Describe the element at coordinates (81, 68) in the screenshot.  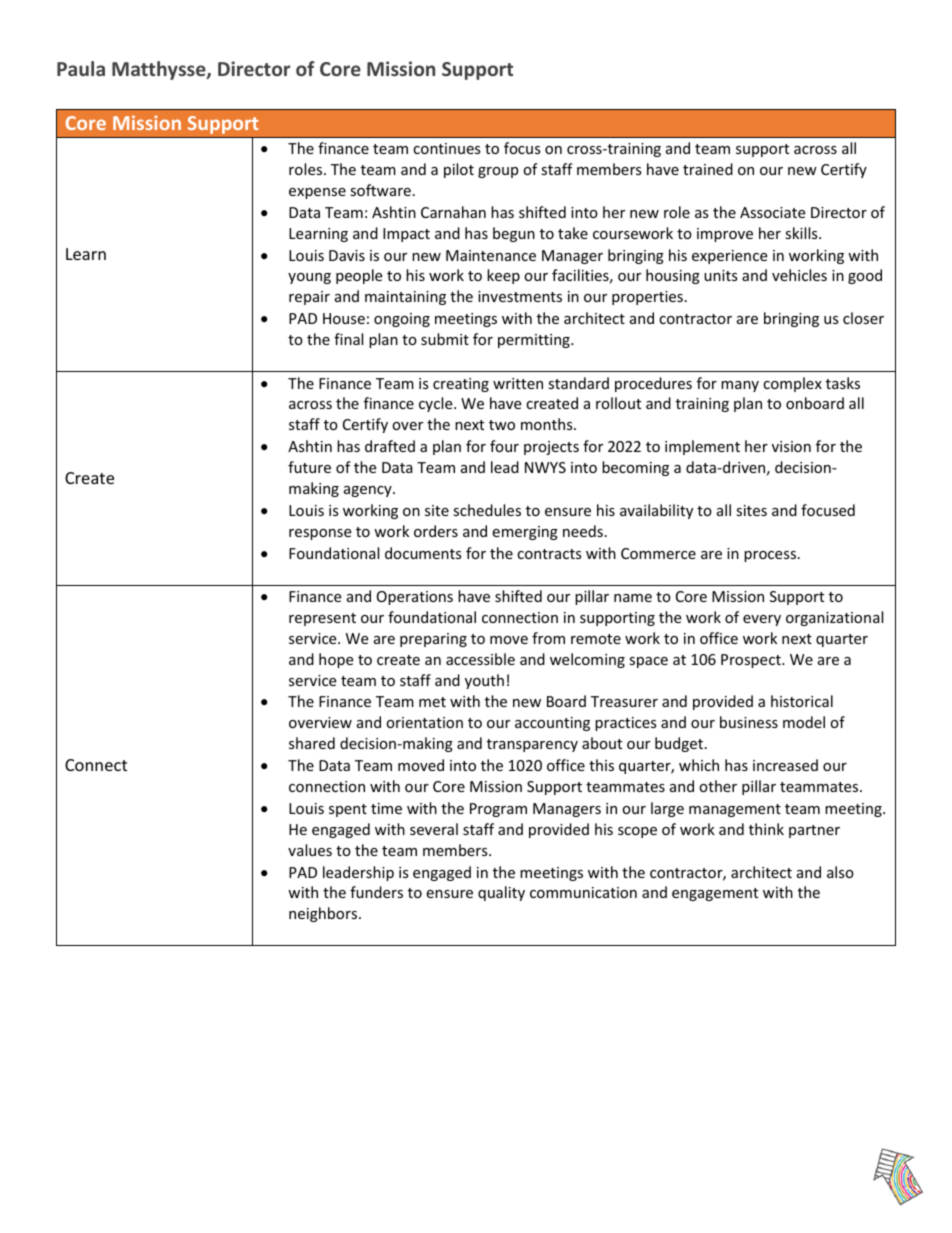
I see `Paula` at that location.
